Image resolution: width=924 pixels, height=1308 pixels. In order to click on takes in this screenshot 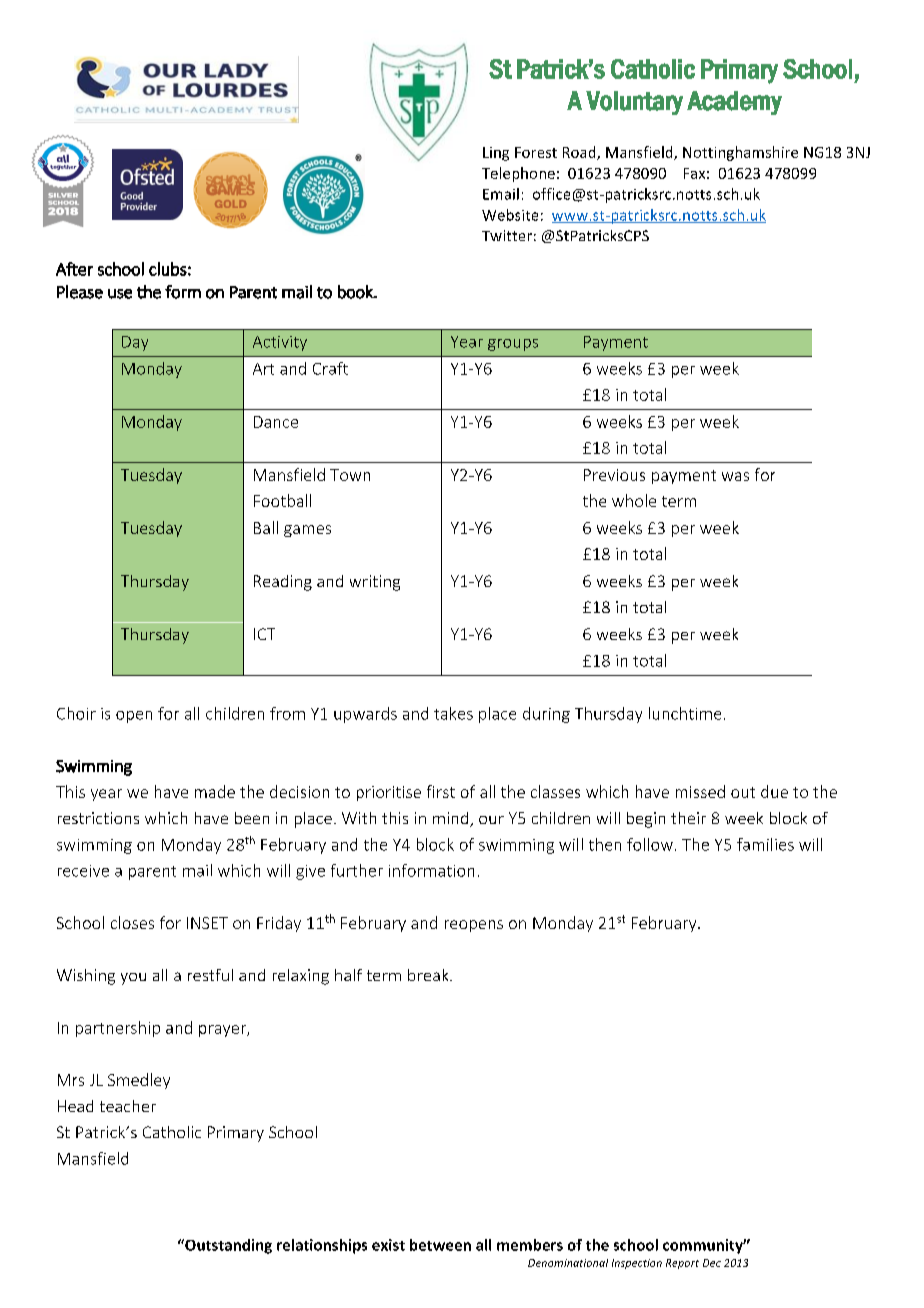, I will do `click(453, 713)`.
